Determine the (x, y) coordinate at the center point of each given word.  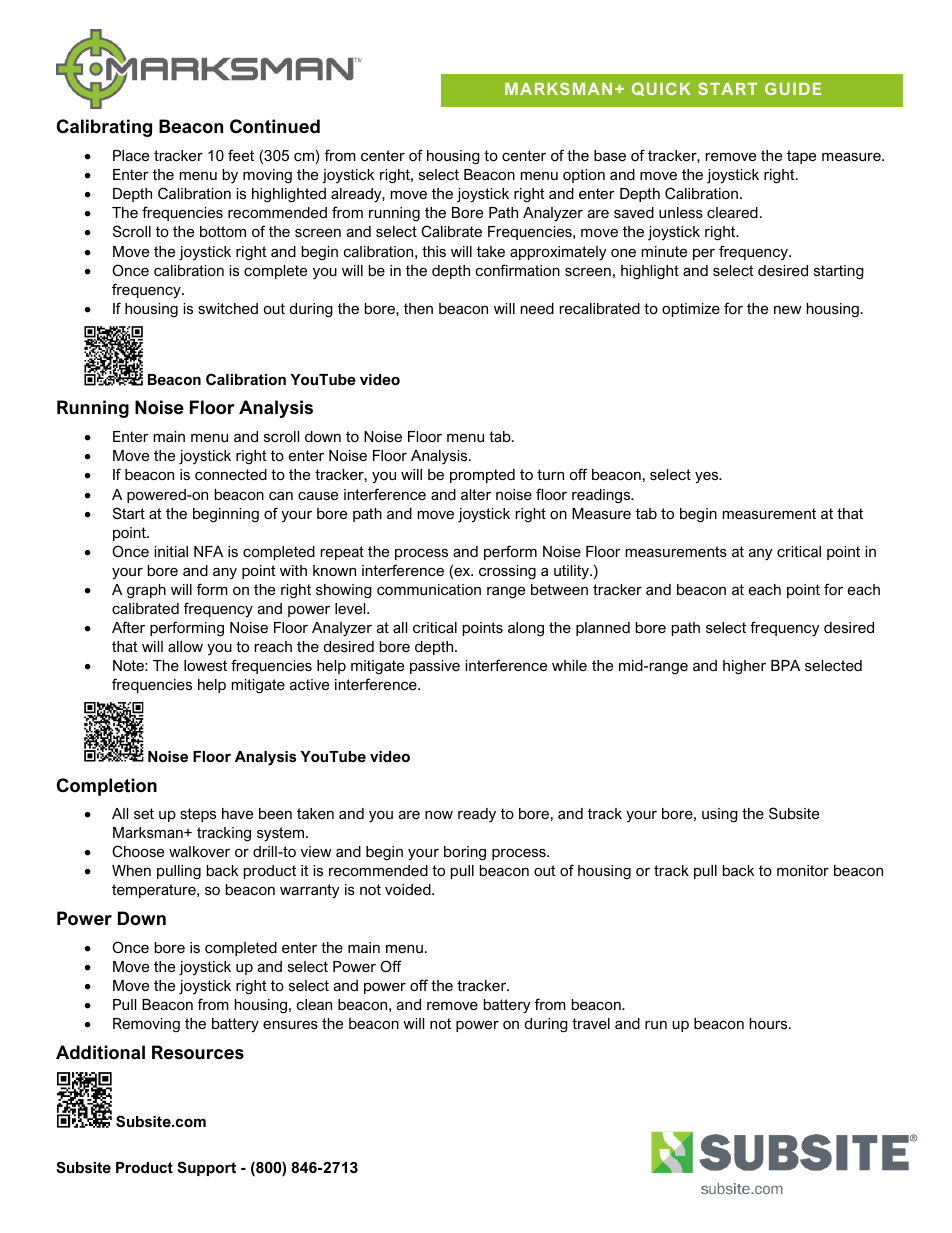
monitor (803, 870)
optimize (691, 310)
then (418, 308)
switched (228, 308)
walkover (199, 851)
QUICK (661, 89)
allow (185, 646)
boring (465, 853)
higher (744, 667)
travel (591, 1023)
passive (435, 667)
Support (206, 1168)
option (584, 176)
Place (131, 155)
